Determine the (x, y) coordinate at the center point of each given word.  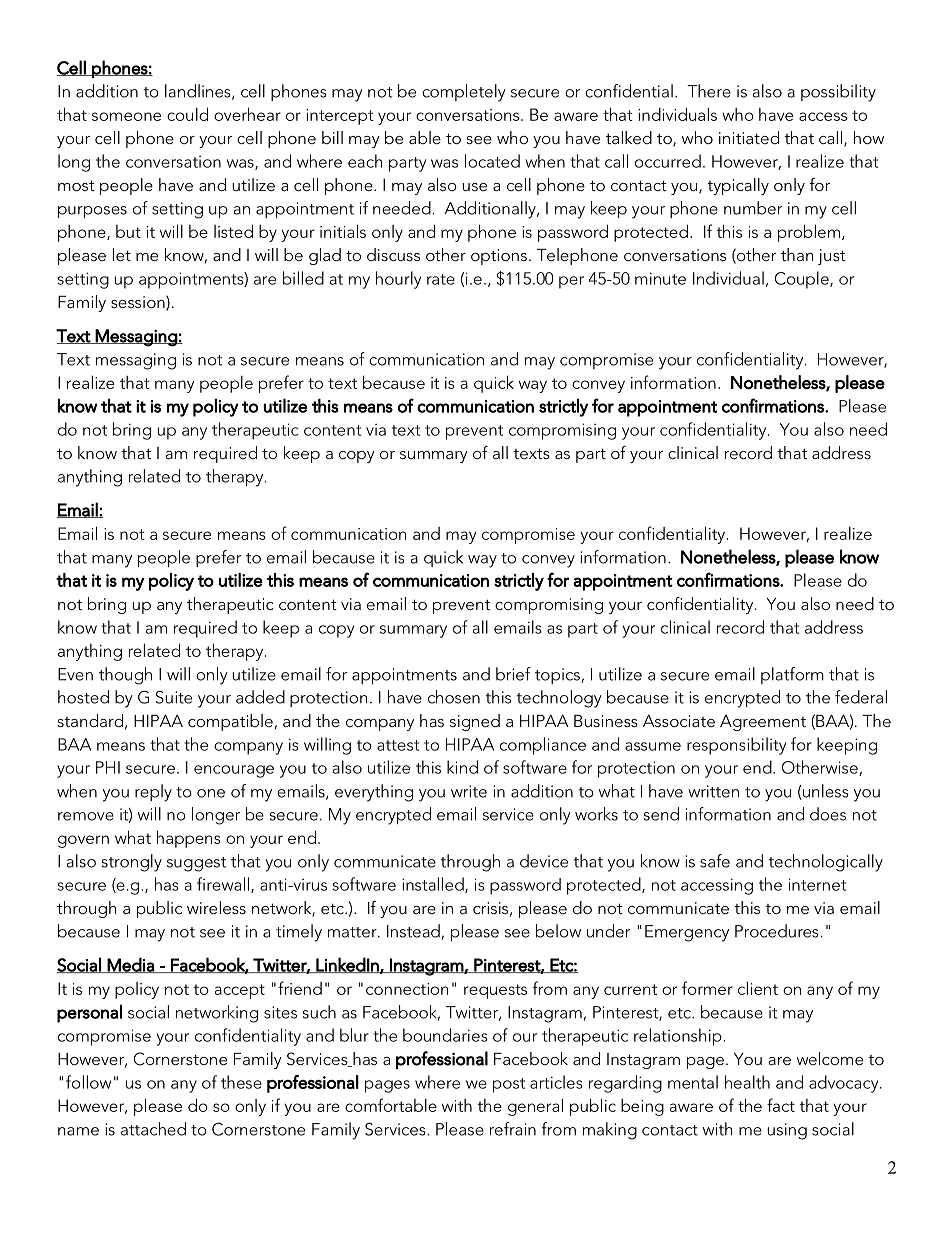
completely (464, 93)
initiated (749, 137)
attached (153, 1129)
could (187, 114)
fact (781, 1105)
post (509, 1085)
